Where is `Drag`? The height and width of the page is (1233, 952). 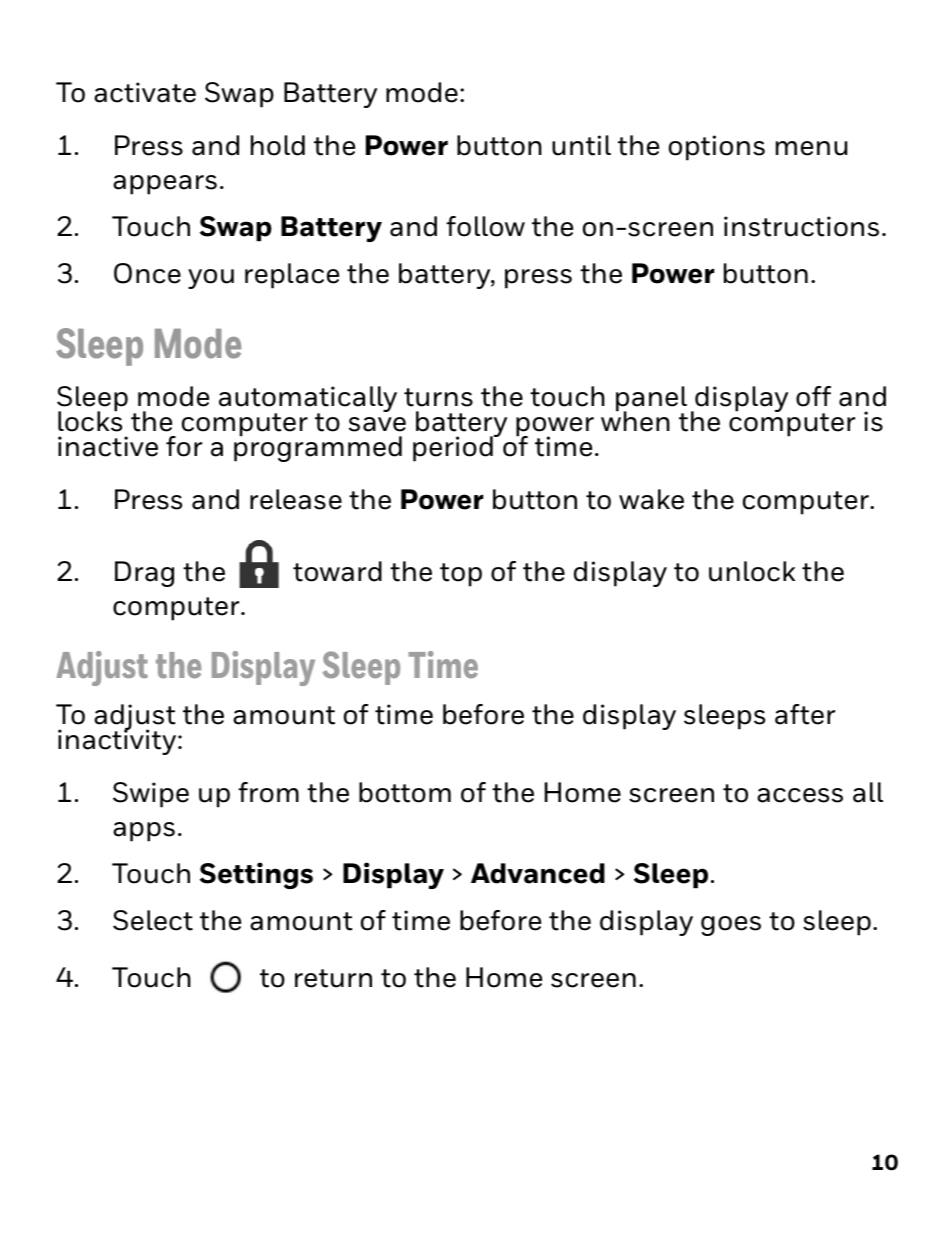 Drag is located at coordinates (144, 574).
